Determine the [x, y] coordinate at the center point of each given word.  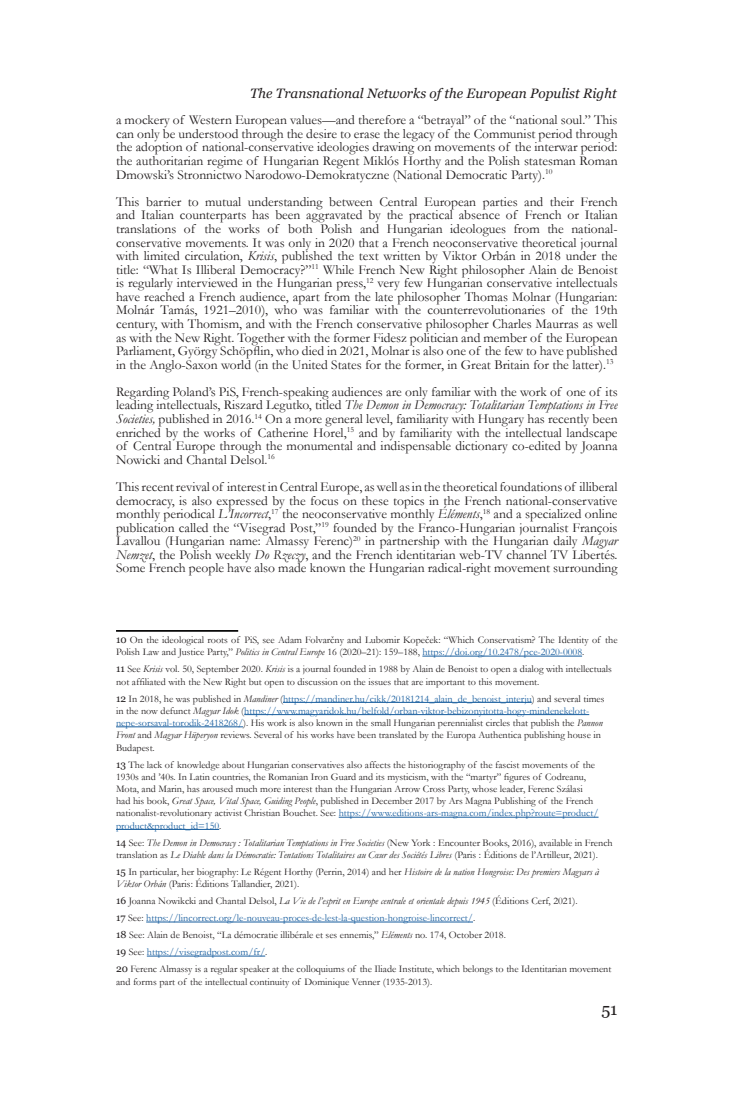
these [375, 500]
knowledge [198, 766]
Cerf [541, 901]
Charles [512, 324]
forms [145, 981]
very [387, 287]
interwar [556, 145]
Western [210, 119]
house [579, 734]
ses [331, 936]
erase [367, 135]
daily [564, 543]
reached [163, 295]
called [193, 527]
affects [378, 764]
